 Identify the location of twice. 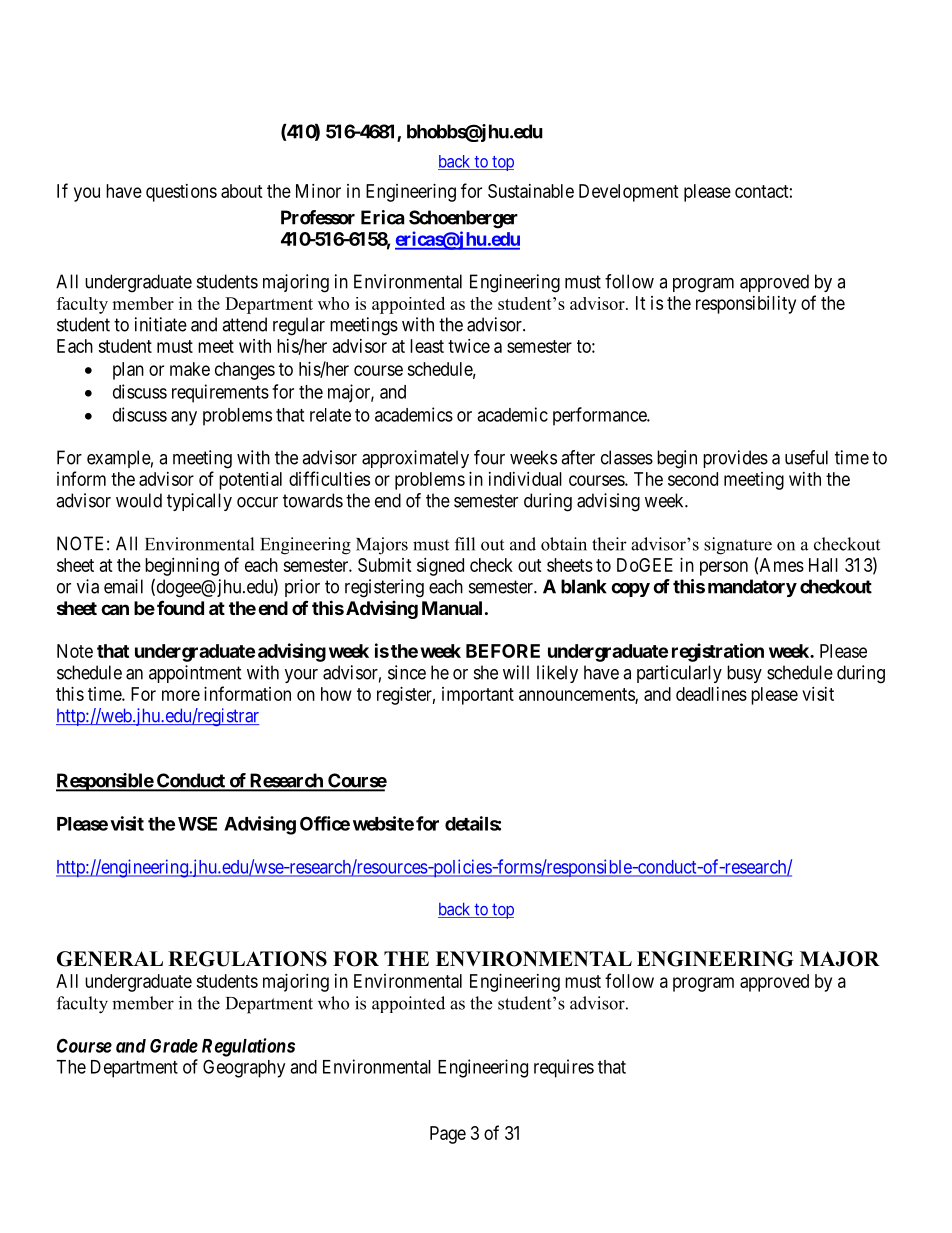
(469, 346).
